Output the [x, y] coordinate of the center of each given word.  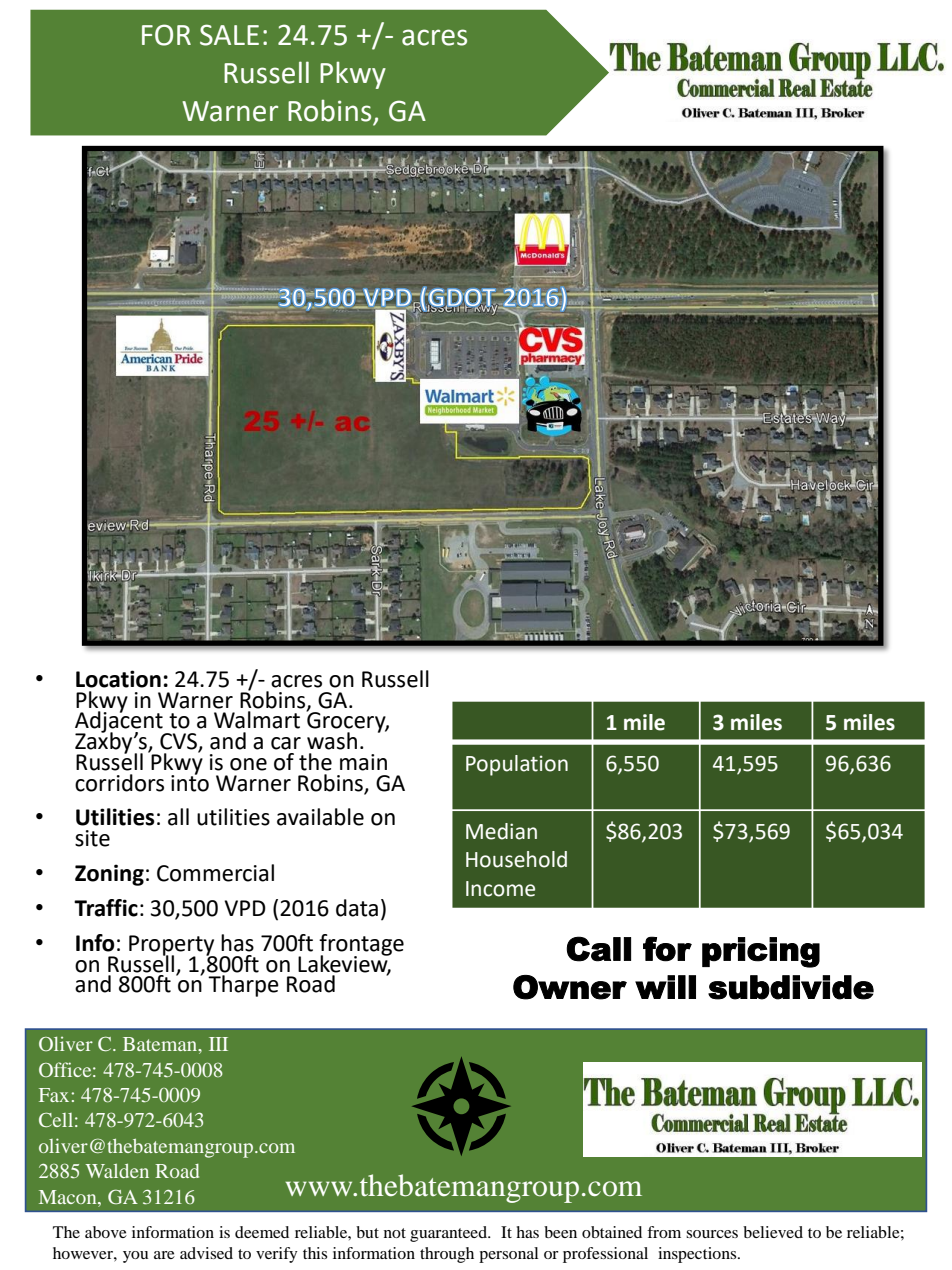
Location [118, 679]
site [92, 838]
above [106, 1232]
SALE [229, 35]
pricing [761, 952]
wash [332, 741]
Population [517, 765]
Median [501, 831]
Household [516, 859]
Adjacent [120, 722]
